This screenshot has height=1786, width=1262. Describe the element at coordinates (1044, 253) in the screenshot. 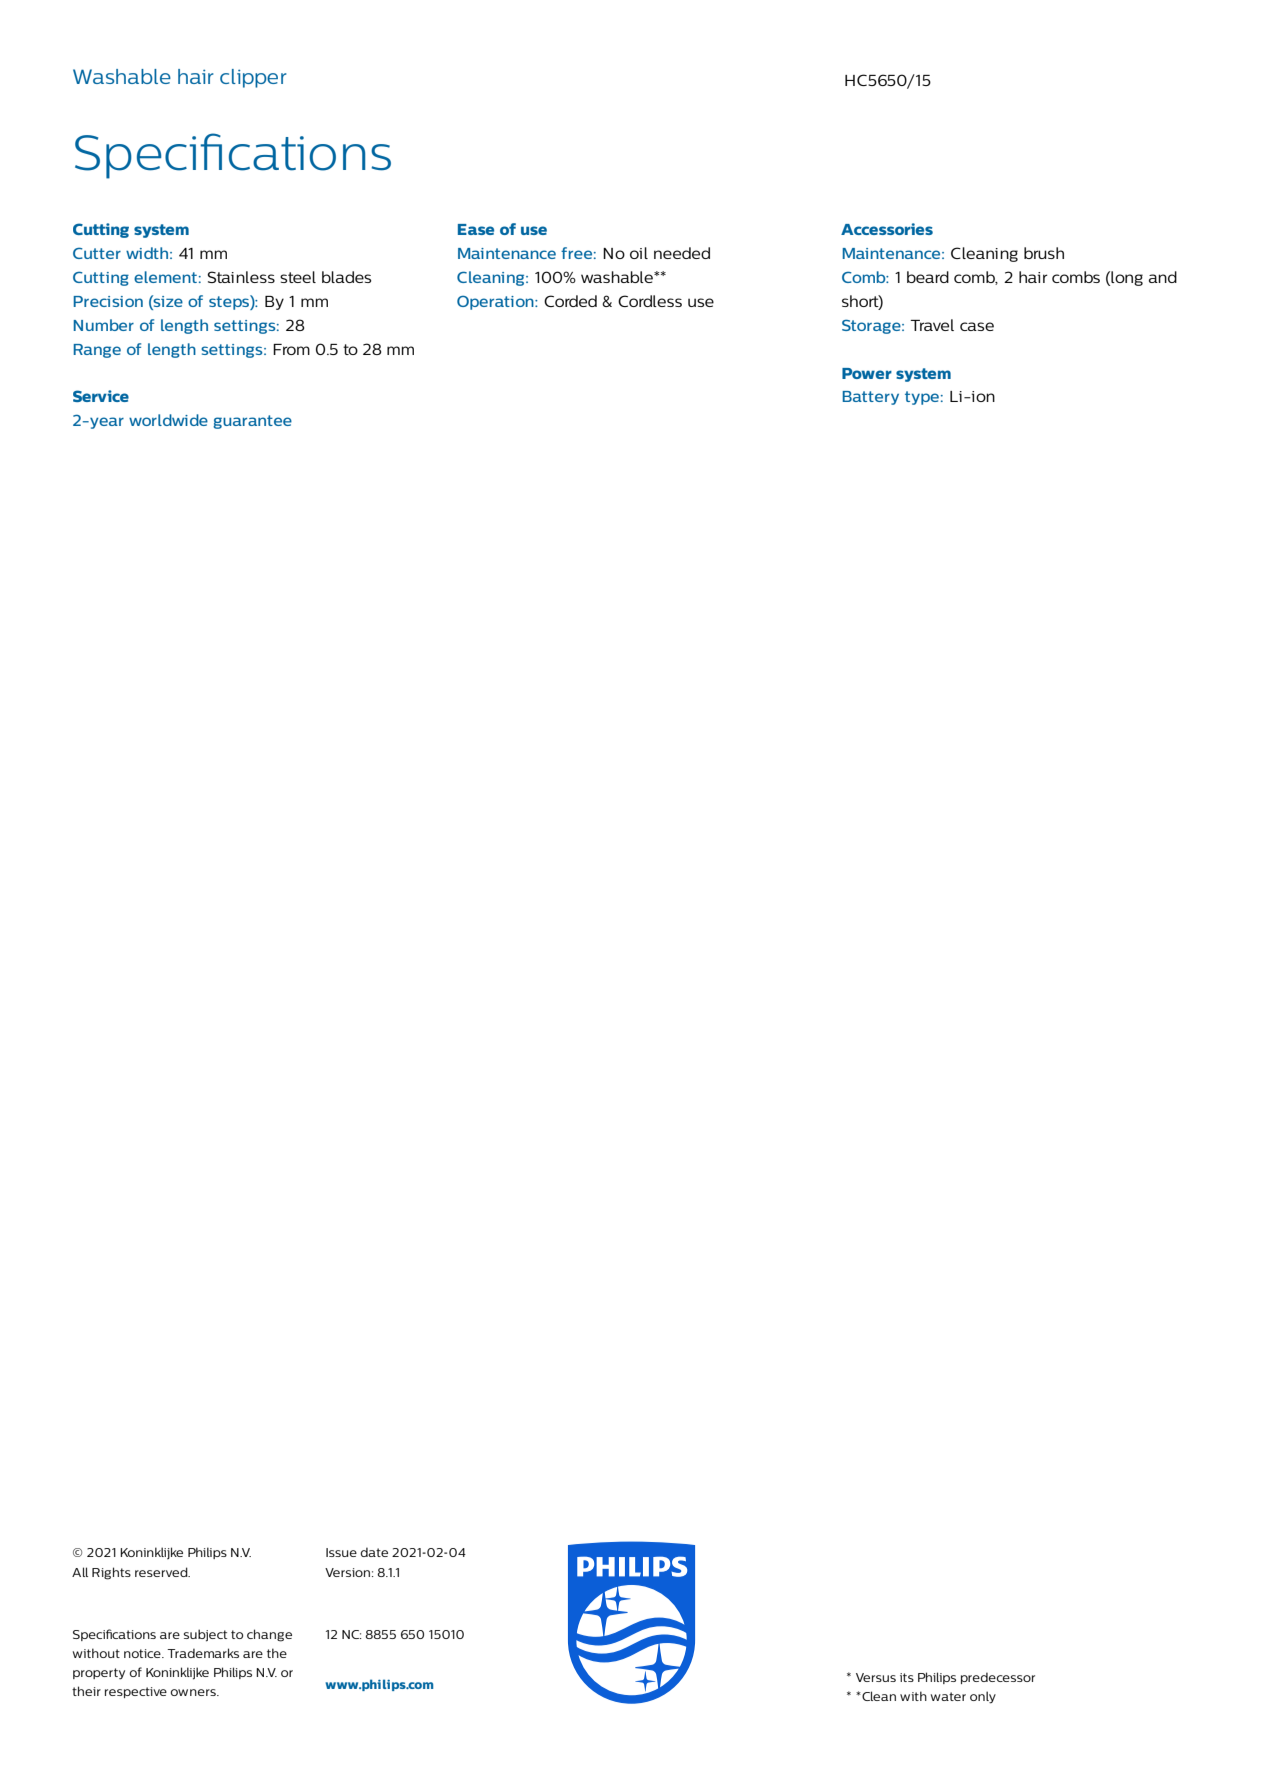

I see `brush` at that location.
